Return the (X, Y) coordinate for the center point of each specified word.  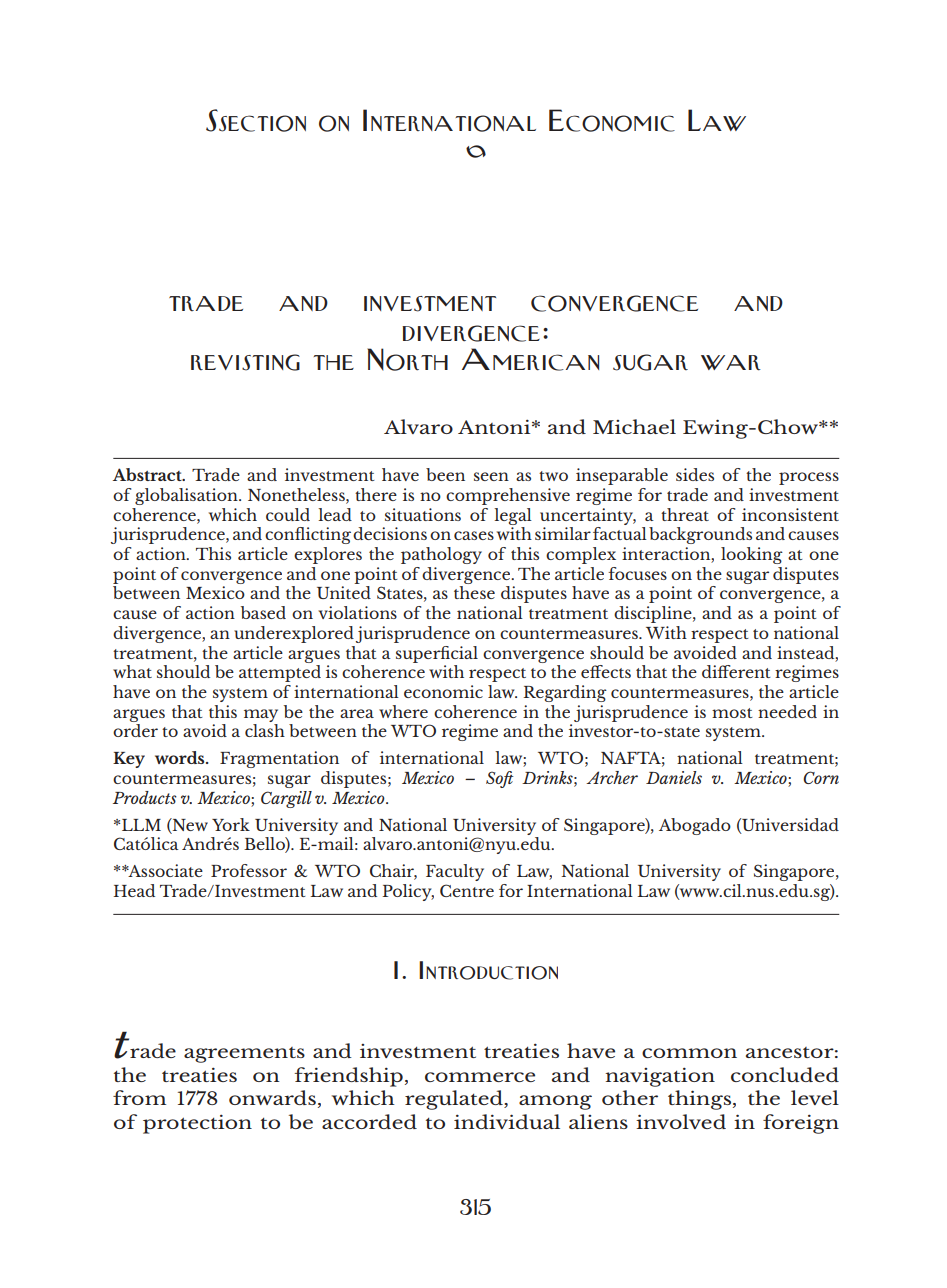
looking (752, 555)
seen (491, 476)
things (699, 1100)
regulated (455, 1100)
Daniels (674, 777)
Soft (500, 779)
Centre (467, 890)
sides (695, 474)
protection (197, 1124)
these (474, 592)
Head (134, 890)
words (181, 757)
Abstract (148, 474)
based (263, 612)
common (689, 1053)
